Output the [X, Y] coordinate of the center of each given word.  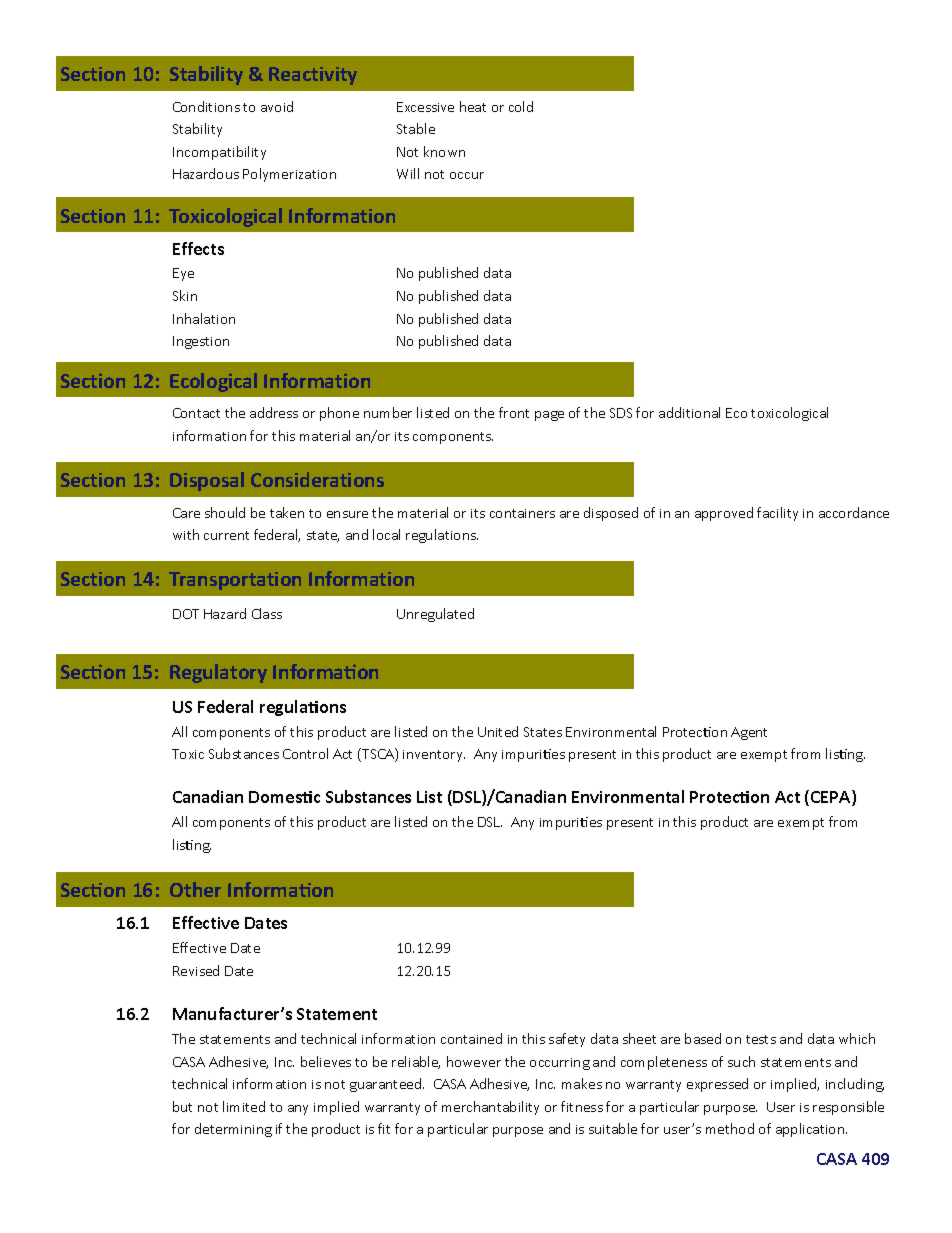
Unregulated [435, 615]
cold [521, 106]
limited [244, 1106]
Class [267, 613]
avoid [277, 106]
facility [777, 514]
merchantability [490, 1108]
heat [473, 106]
